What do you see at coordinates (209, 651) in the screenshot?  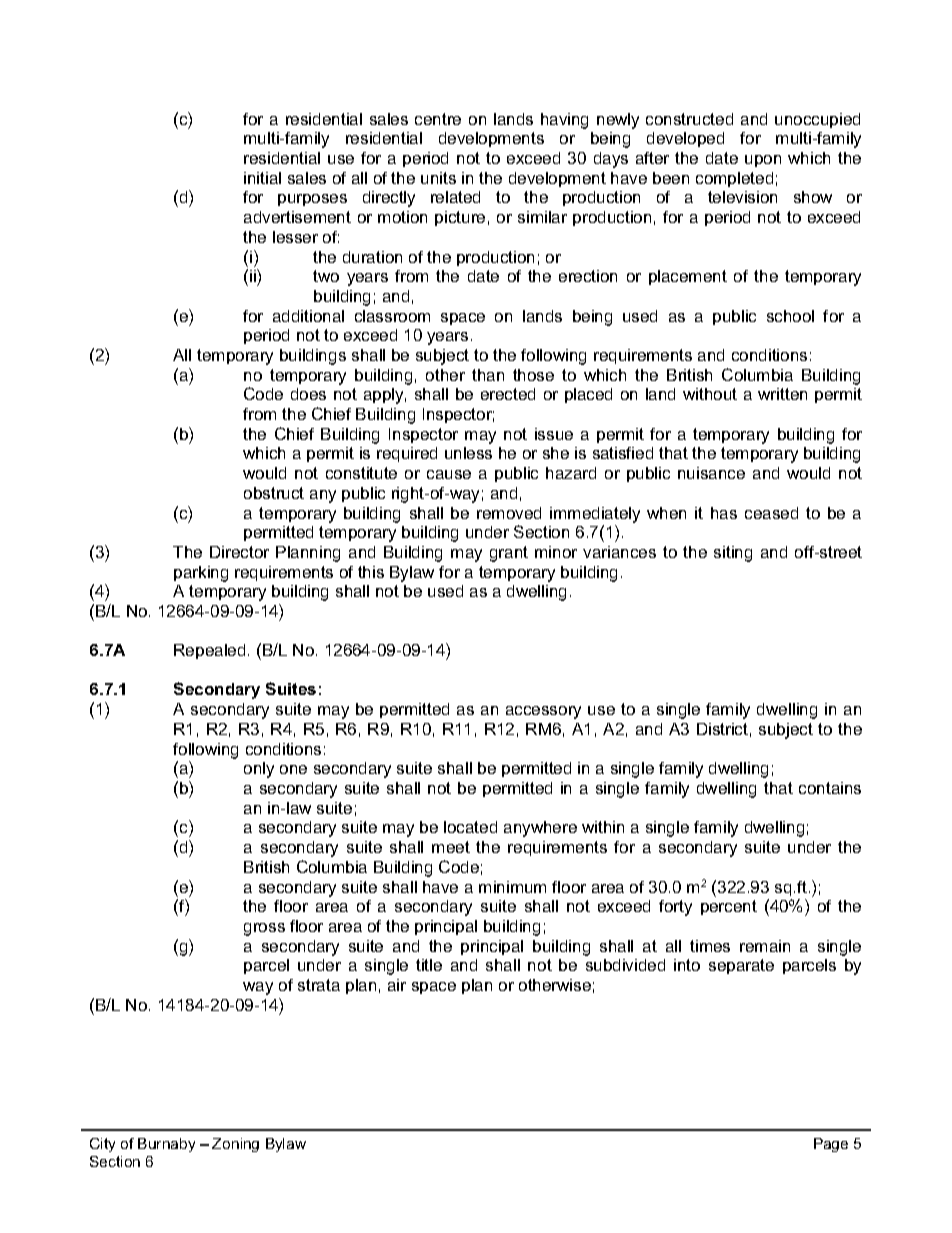 I see `Repealed` at bounding box center [209, 651].
